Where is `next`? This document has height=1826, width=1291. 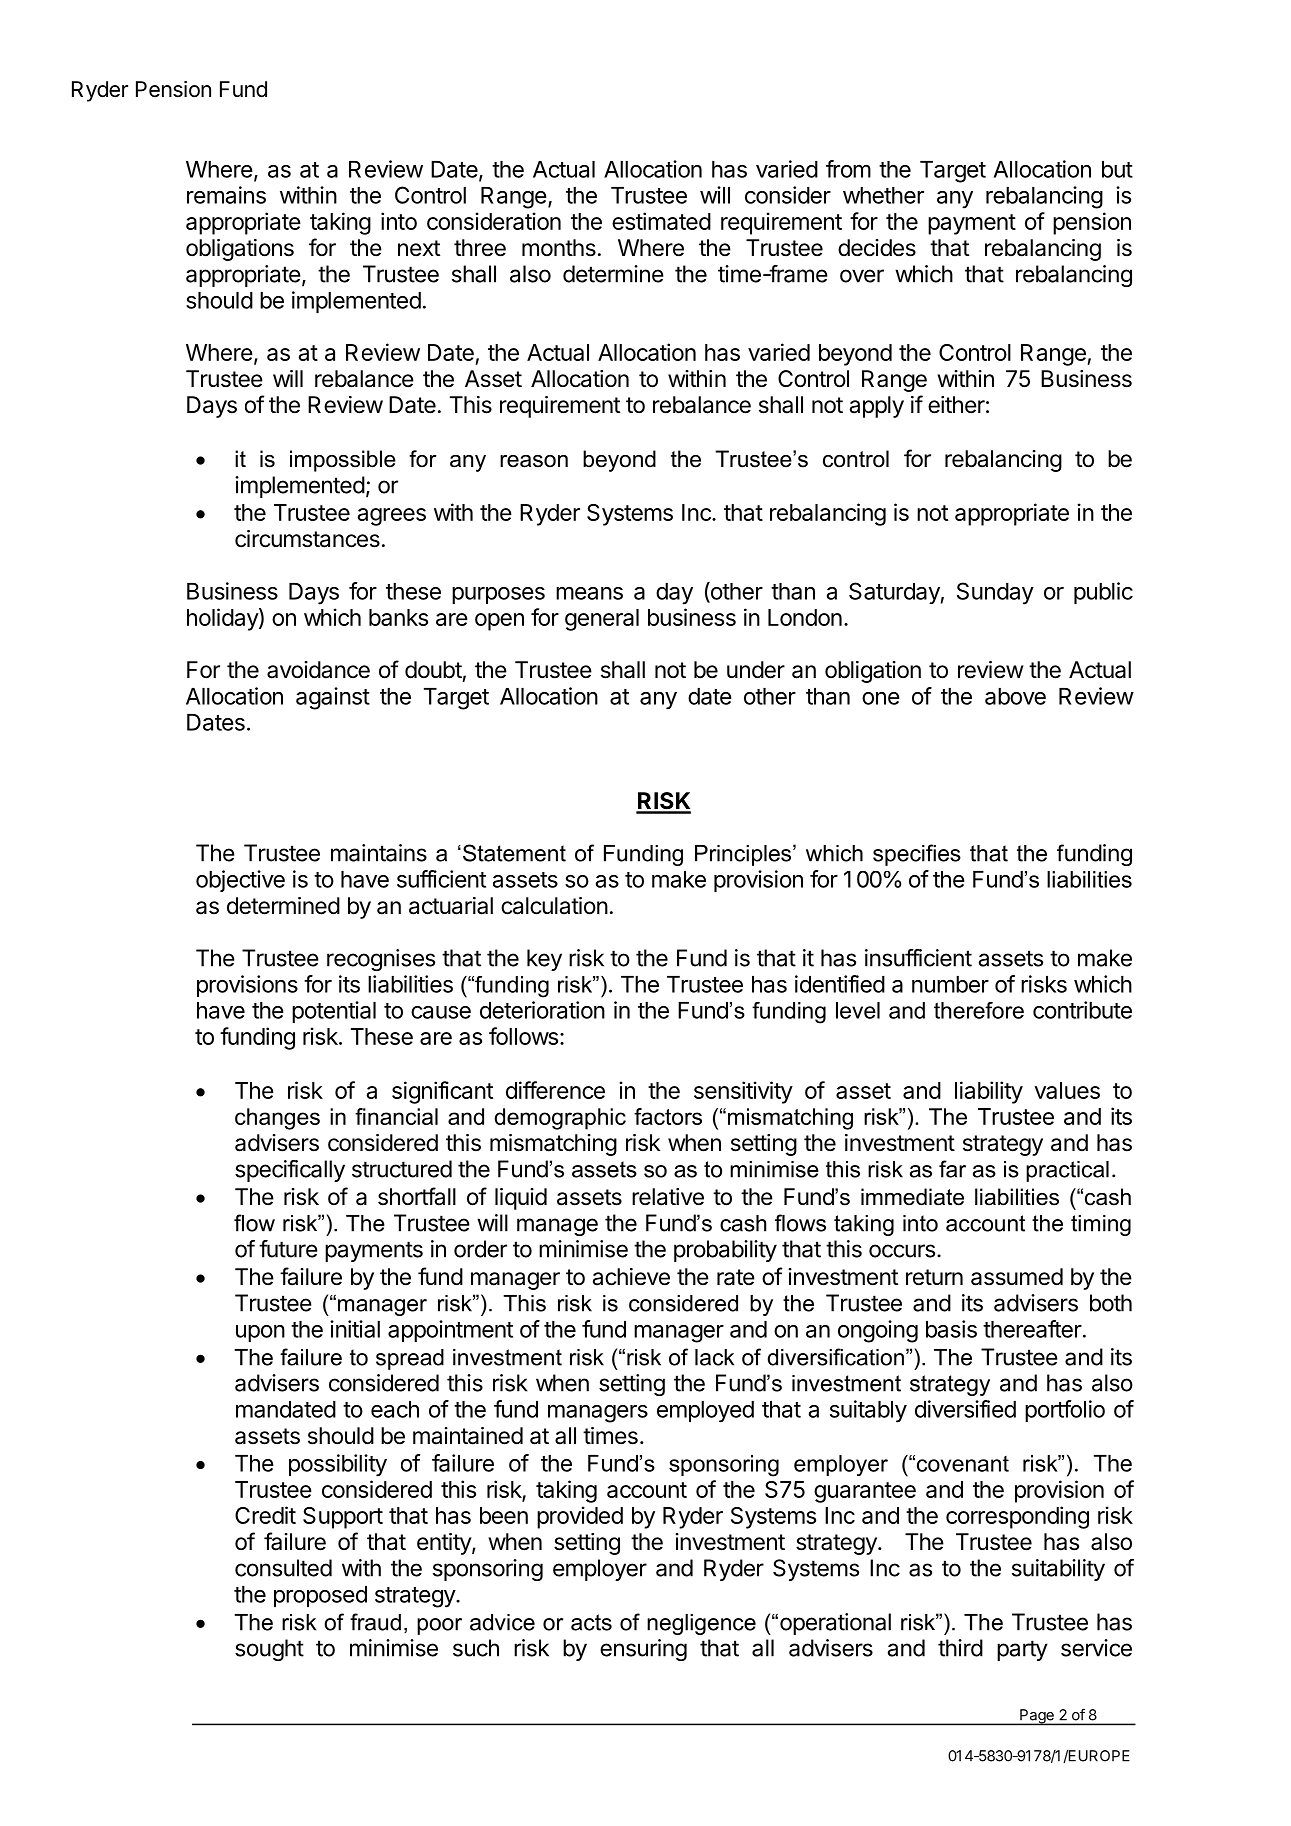
next is located at coordinates (419, 248).
